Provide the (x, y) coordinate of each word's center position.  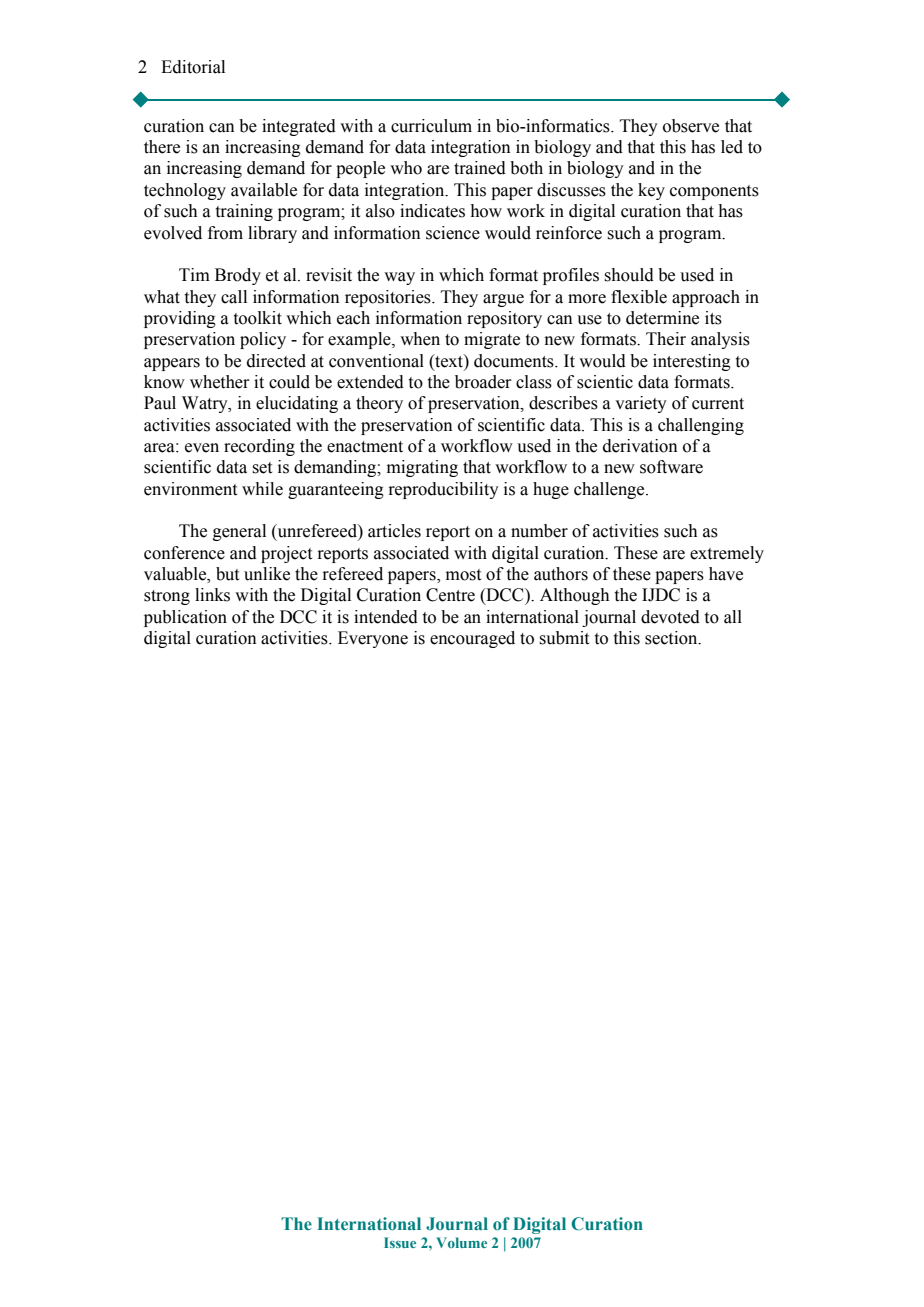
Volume (461, 1242)
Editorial (193, 67)
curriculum (431, 126)
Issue (400, 1242)
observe (691, 126)
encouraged (472, 639)
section (672, 638)
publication (185, 618)
